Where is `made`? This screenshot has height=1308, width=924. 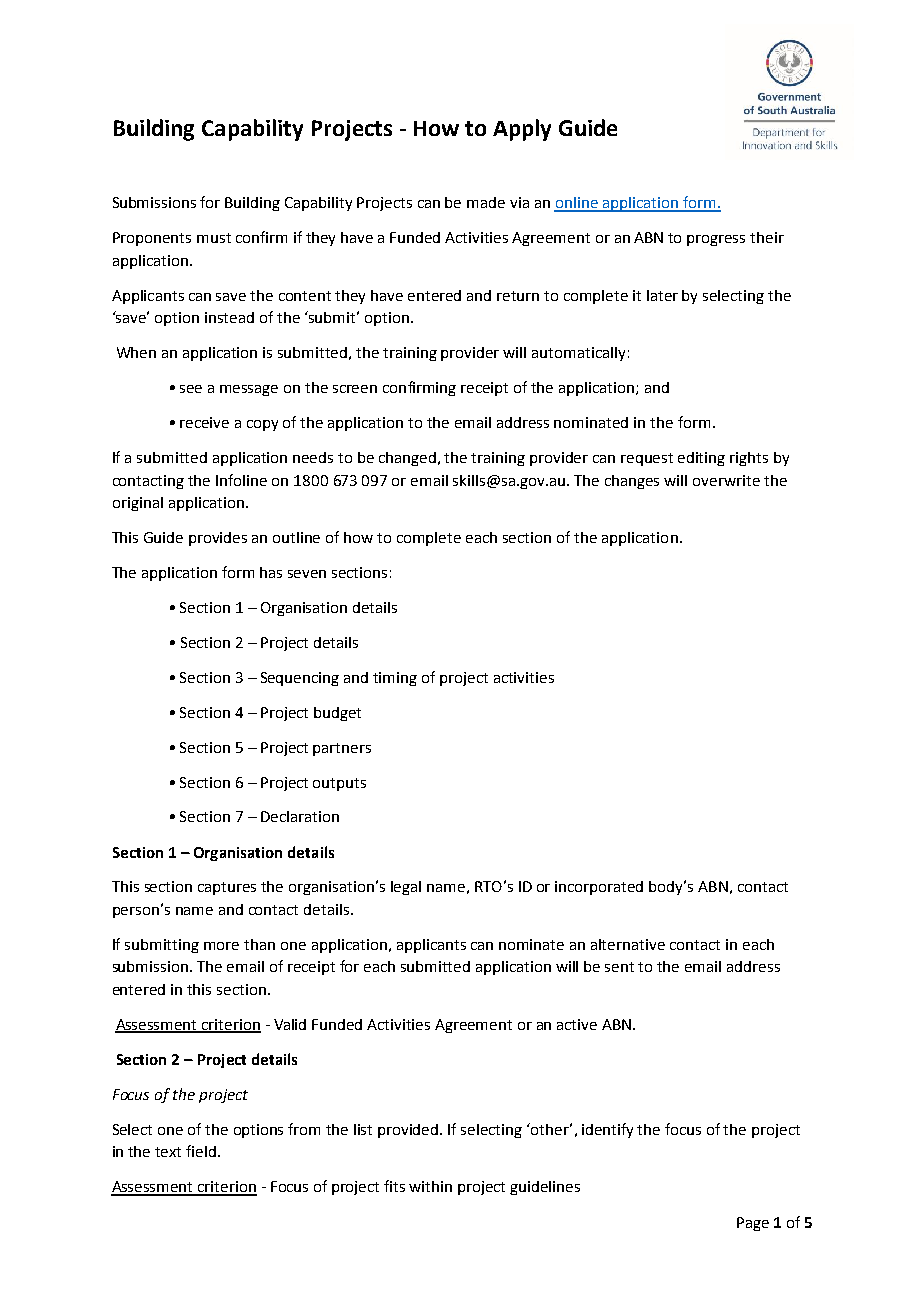
made is located at coordinates (486, 202).
